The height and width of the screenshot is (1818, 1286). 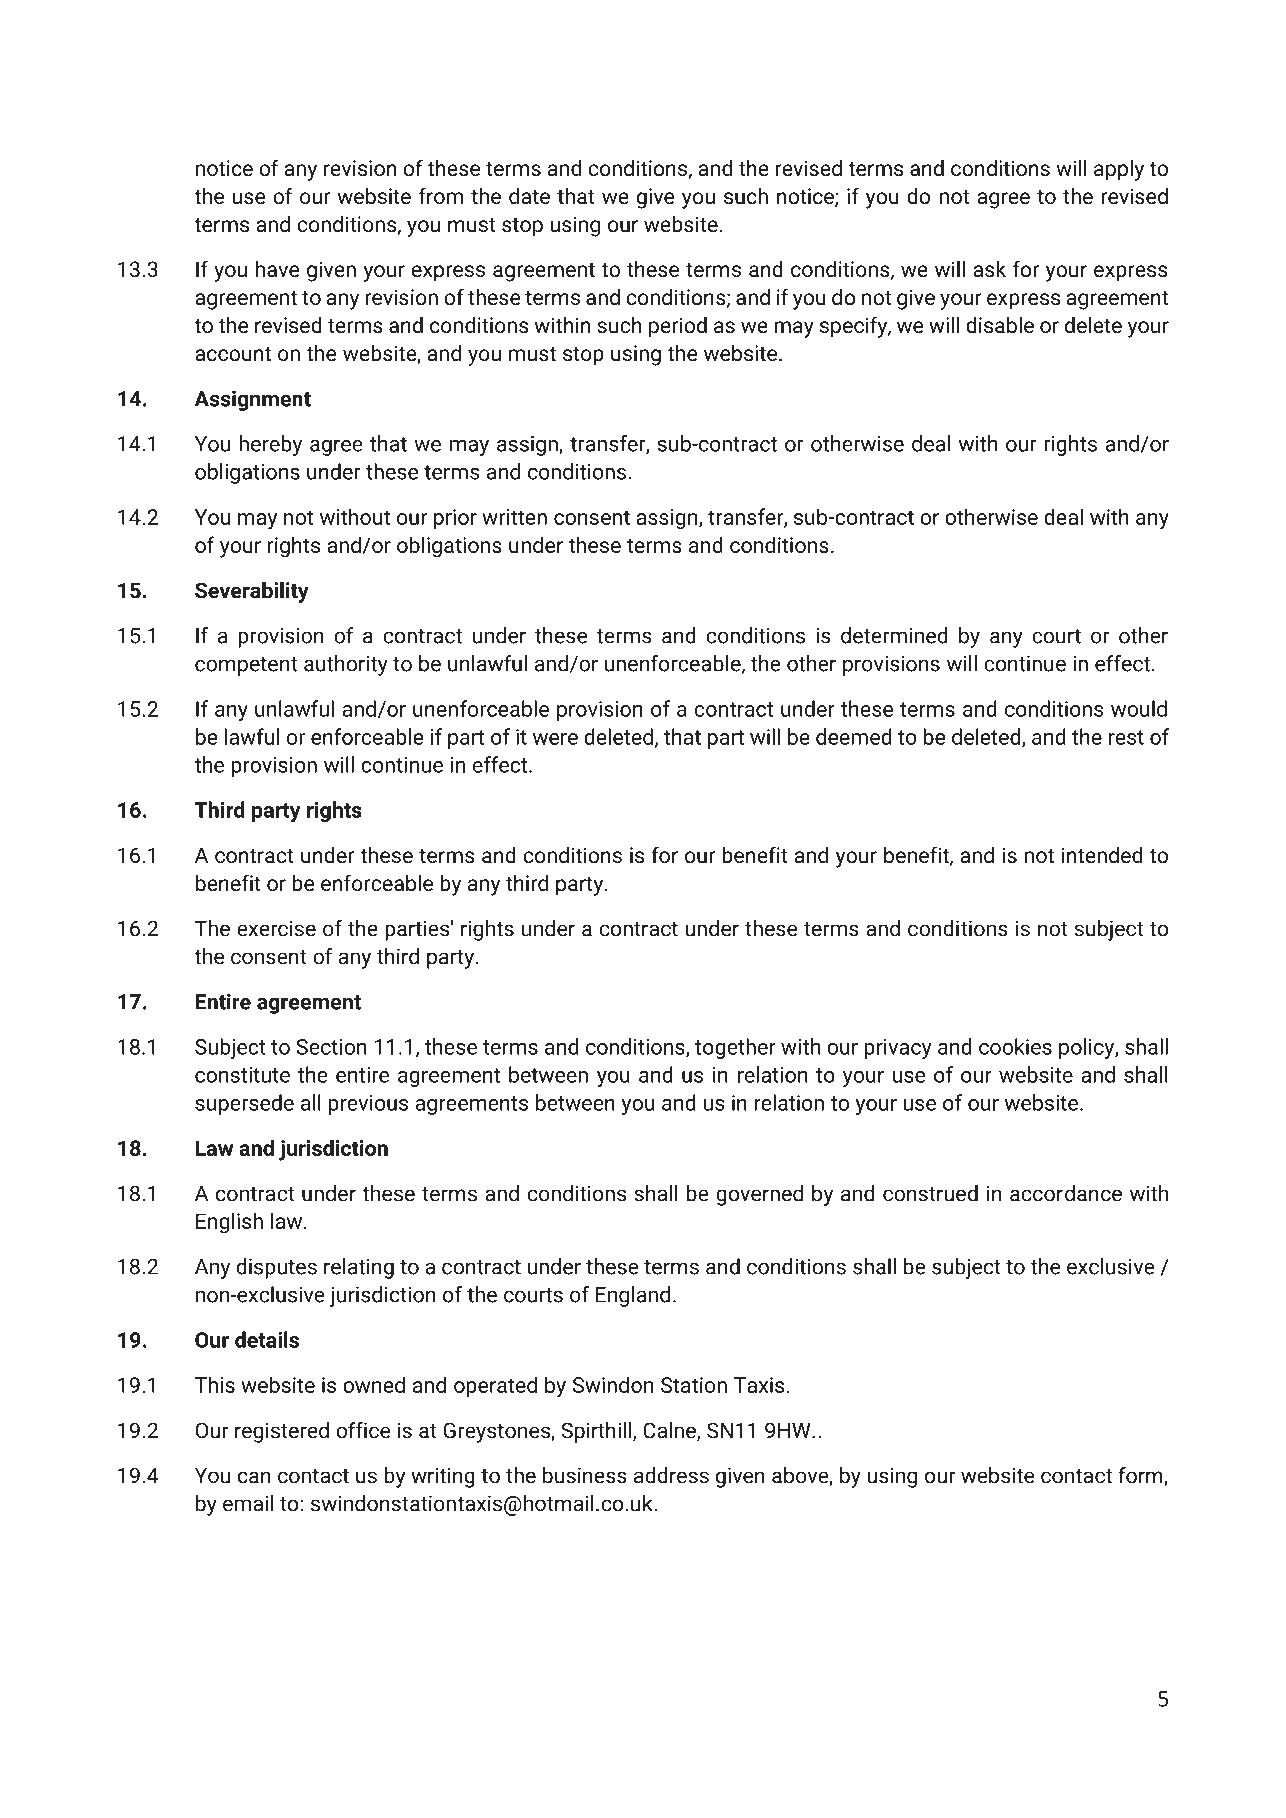 What do you see at coordinates (671, 1475) in the screenshot?
I see `address` at bounding box center [671, 1475].
